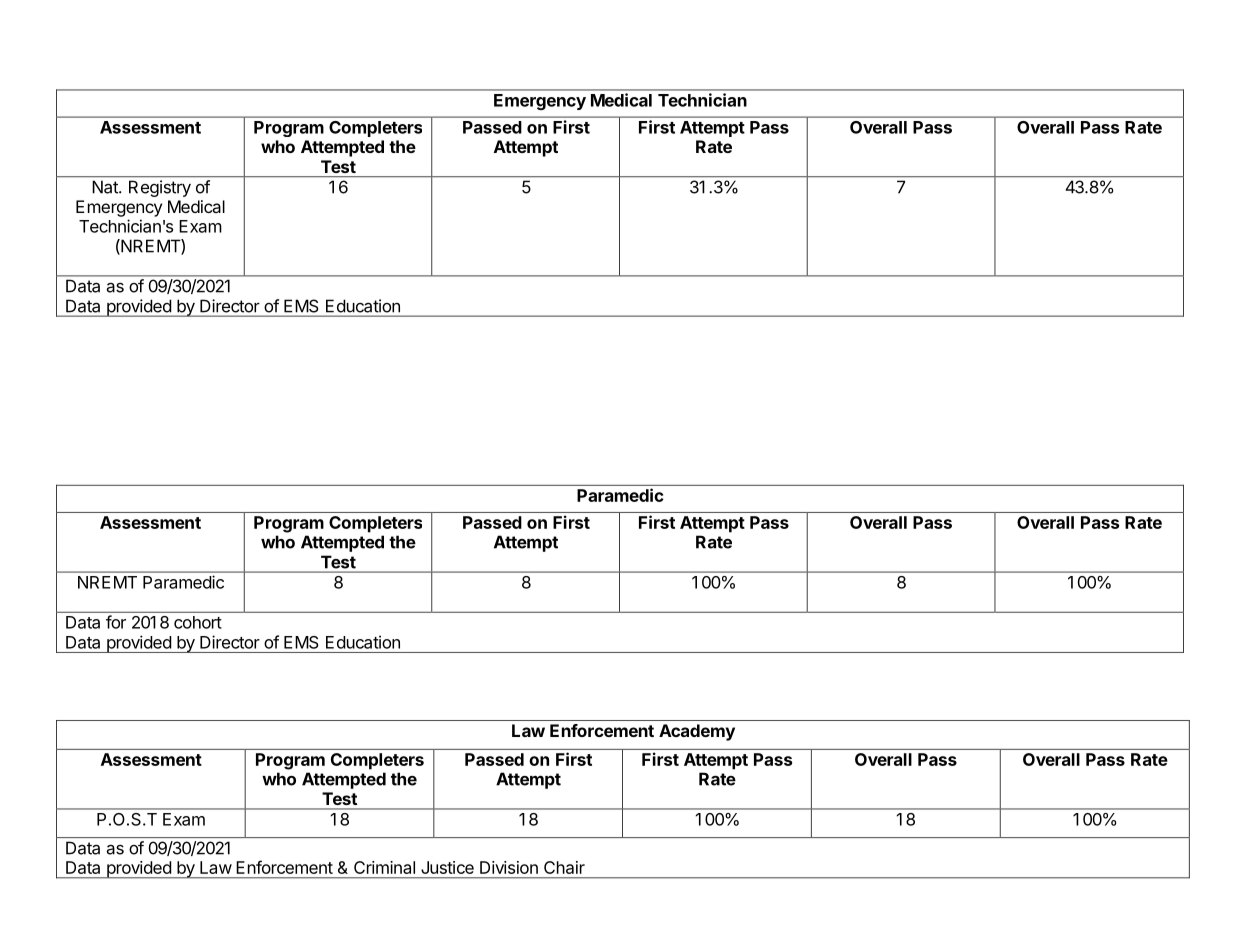  I want to click on Division, so click(509, 867).
